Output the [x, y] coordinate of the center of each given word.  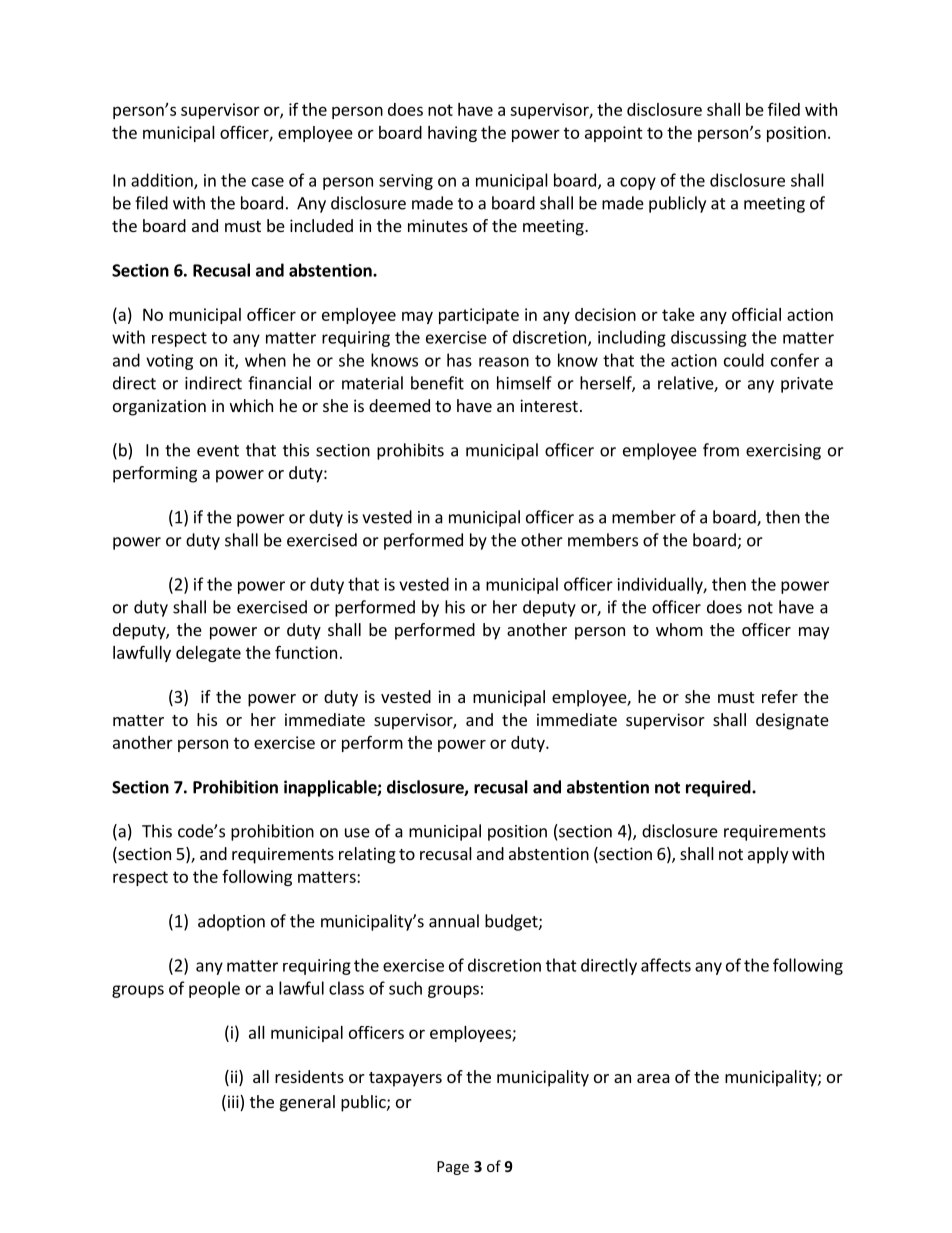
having [452, 134]
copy [638, 183]
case [268, 182]
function [306, 652]
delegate [208, 654]
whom [679, 629]
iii [233, 1101]
